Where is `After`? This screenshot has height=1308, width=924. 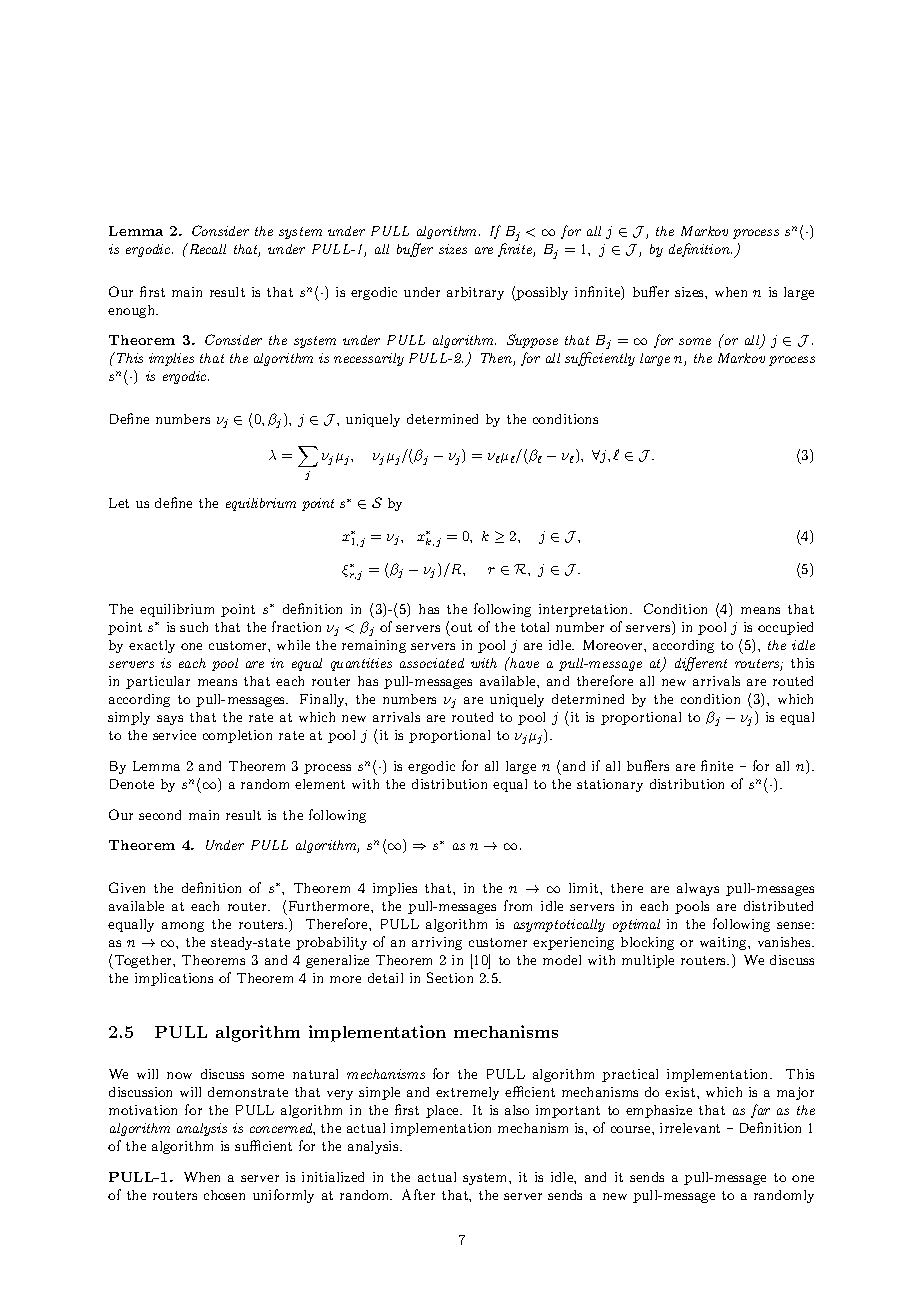 After is located at coordinates (418, 1194).
